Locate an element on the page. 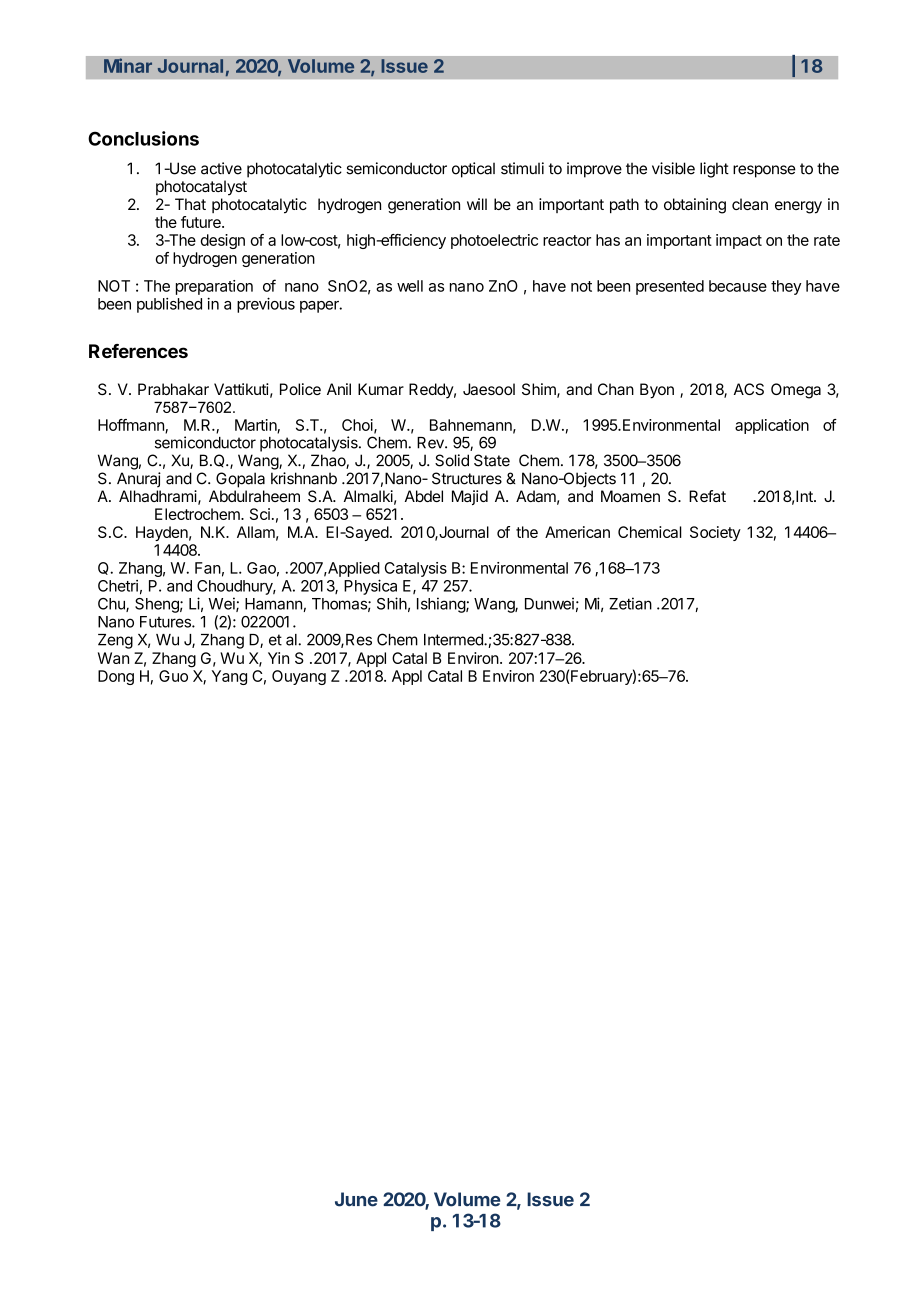 The height and width of the document is (1308, 924). Chu is located at coordinates (112, 605).
